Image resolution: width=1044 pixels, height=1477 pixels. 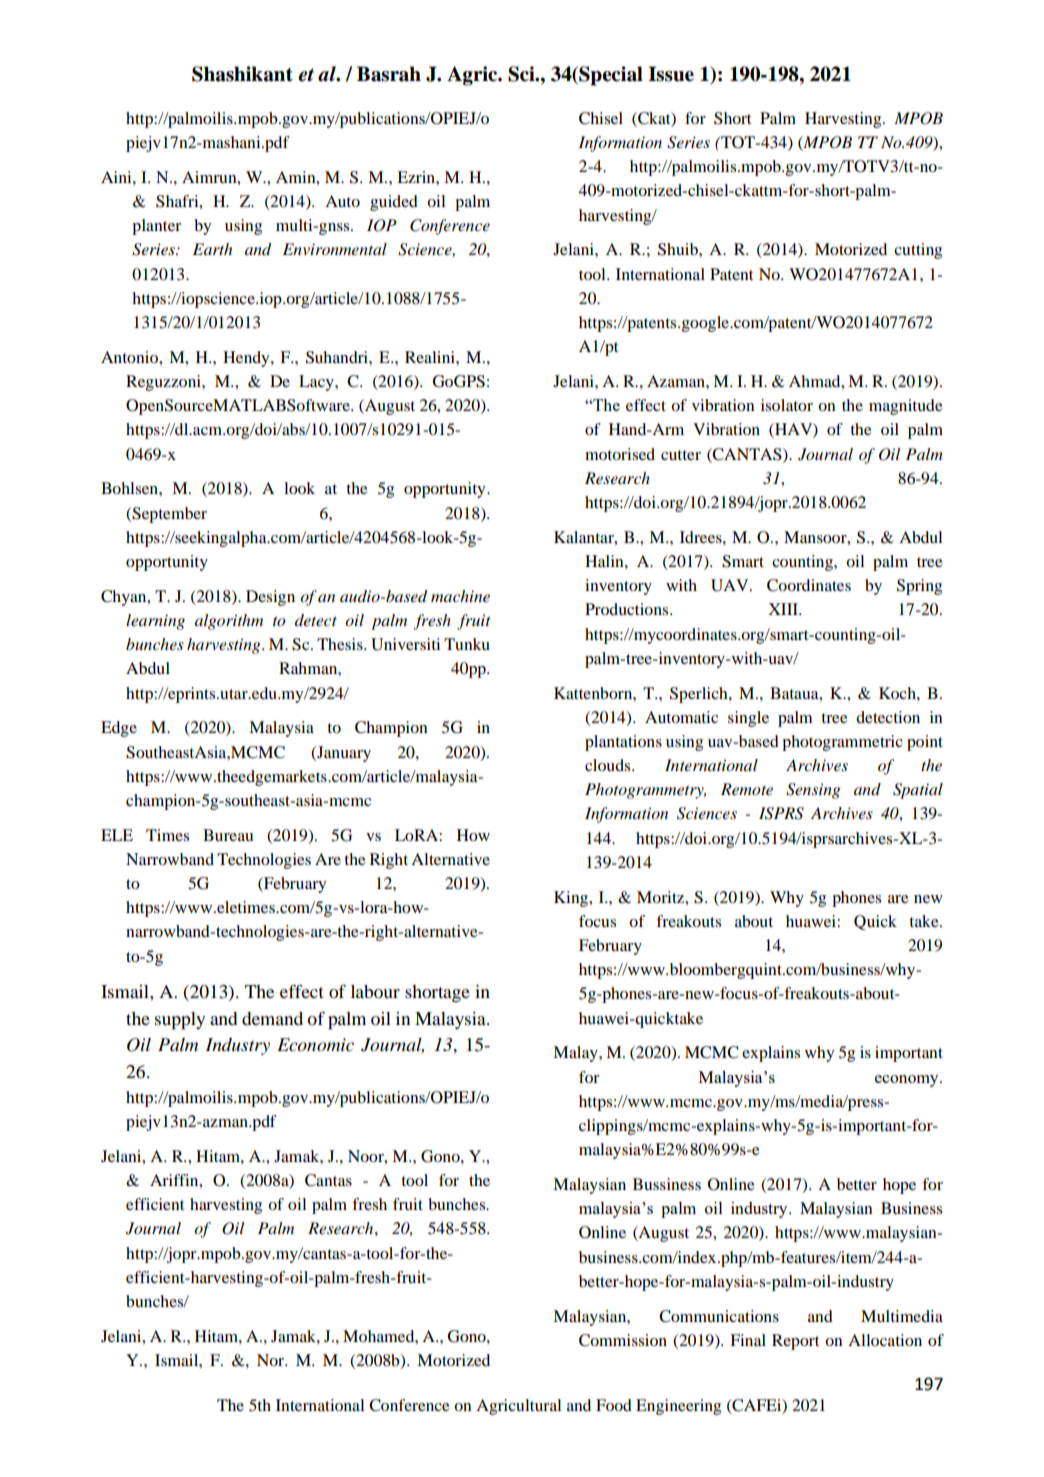 I want to click on Sensing, so click(x=813, y=791).
